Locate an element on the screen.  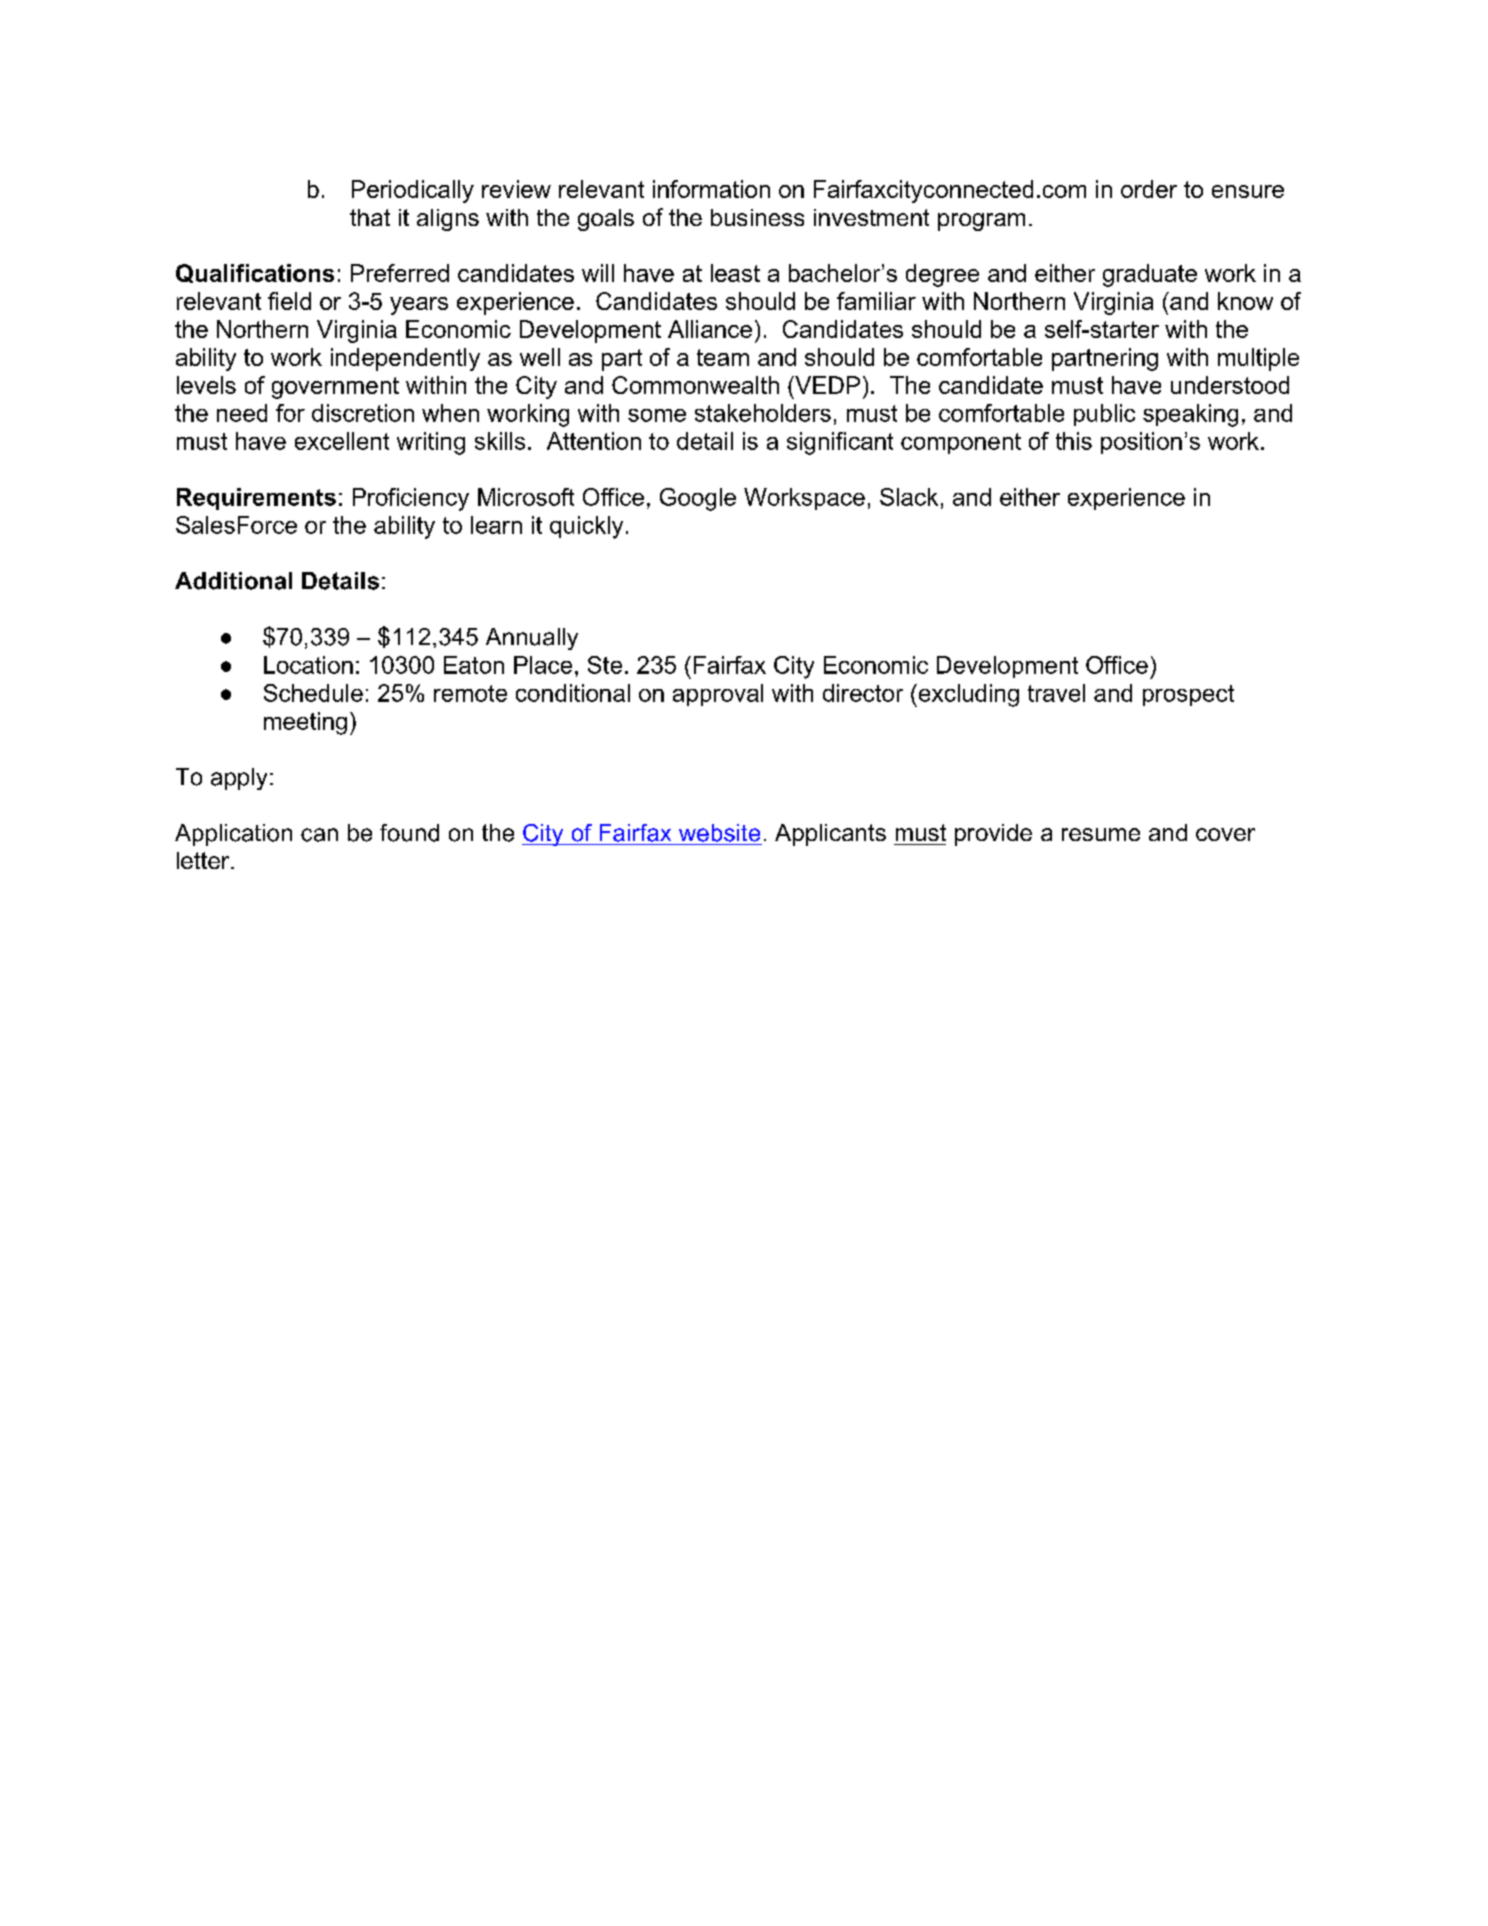
travel is located at coordinates (1056, 693).
